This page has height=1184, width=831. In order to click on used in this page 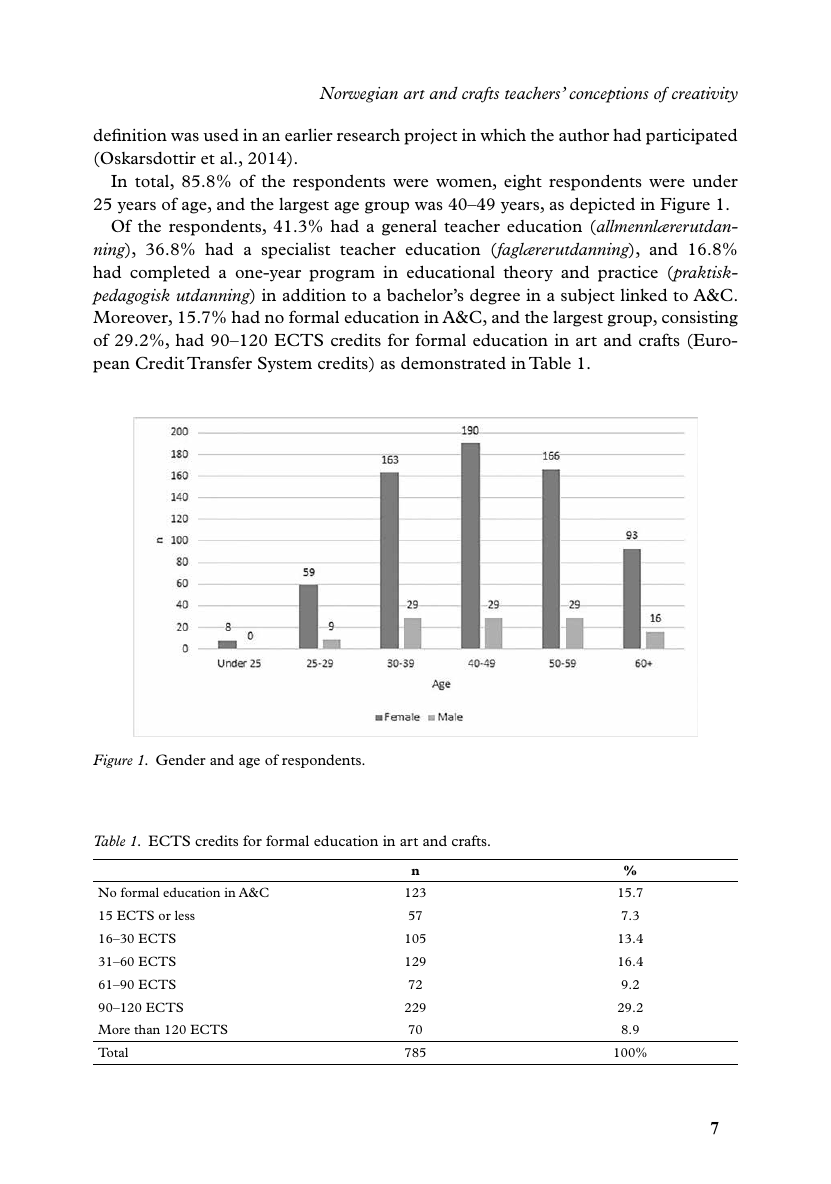, I will do `click(221, 134)`.
